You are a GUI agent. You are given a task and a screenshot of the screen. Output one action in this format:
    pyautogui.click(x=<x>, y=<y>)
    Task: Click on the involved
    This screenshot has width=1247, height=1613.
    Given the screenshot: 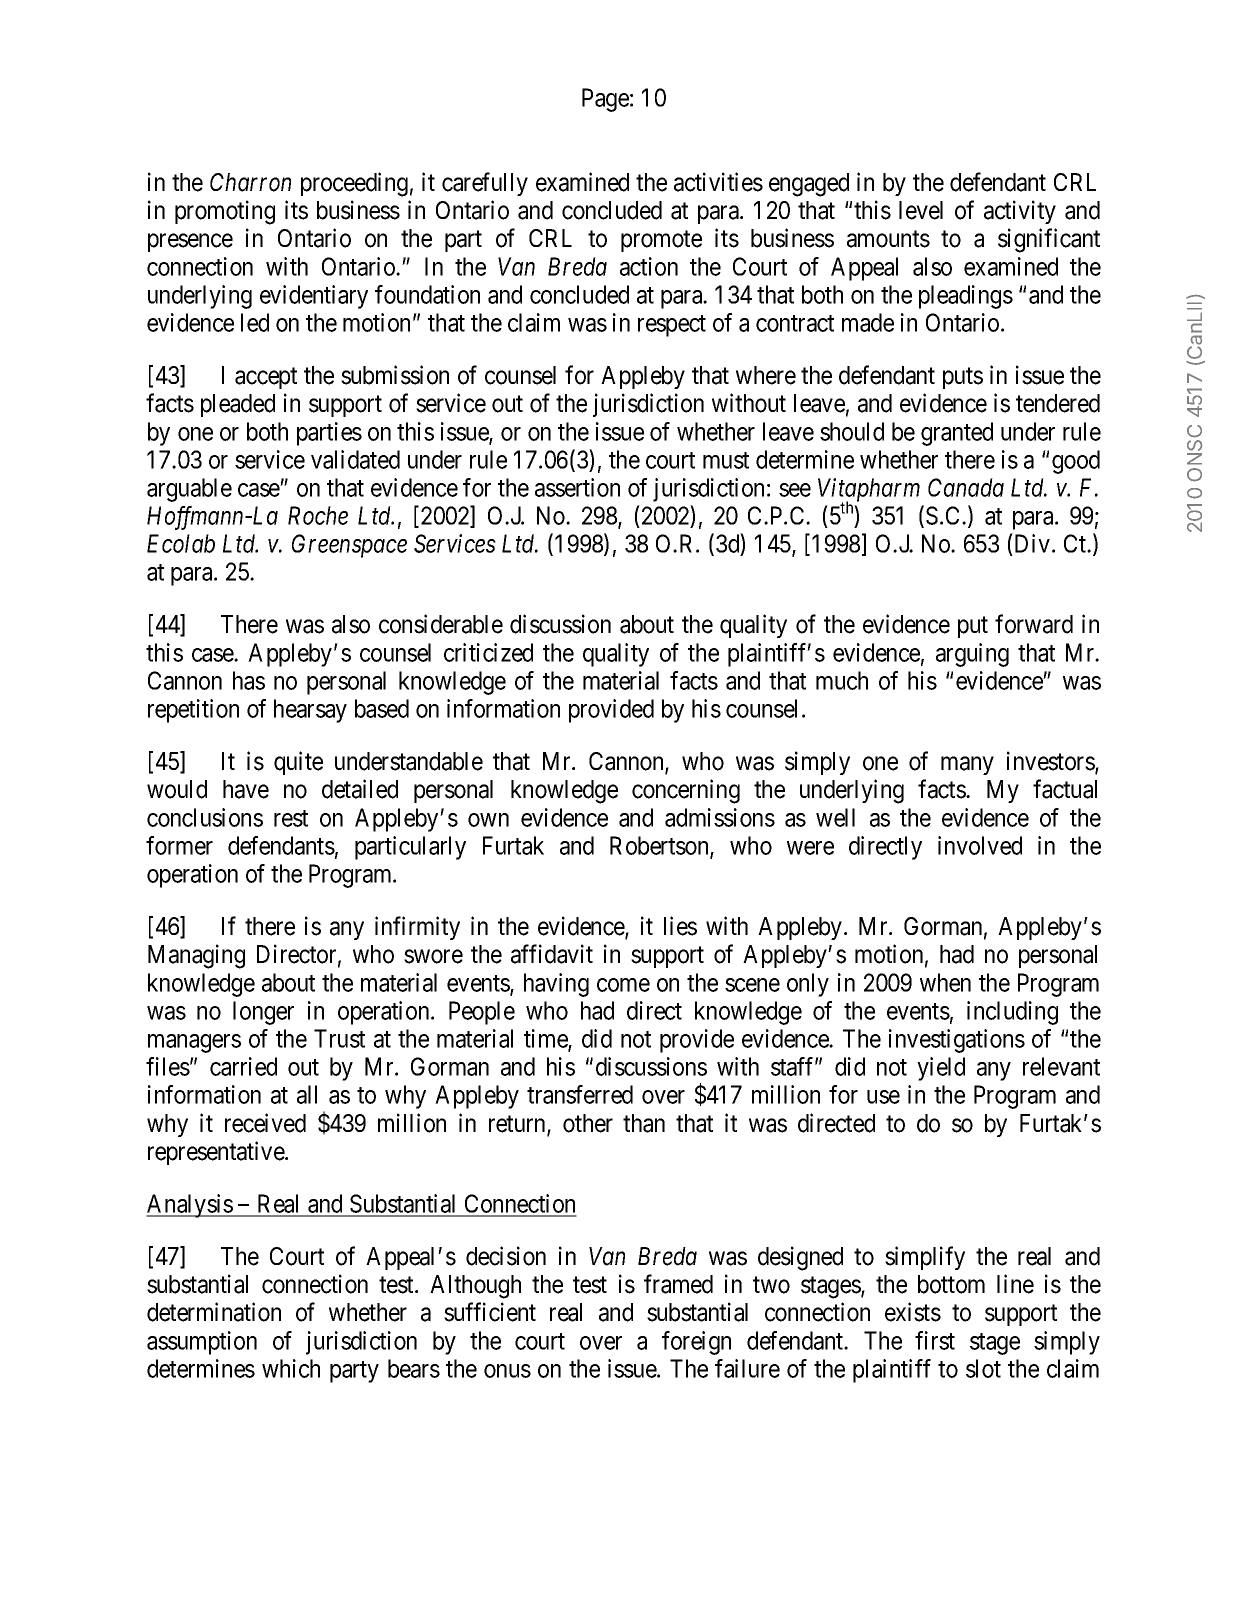 What is the action you would take?
    pyautogui.click(x=980, y=845)
